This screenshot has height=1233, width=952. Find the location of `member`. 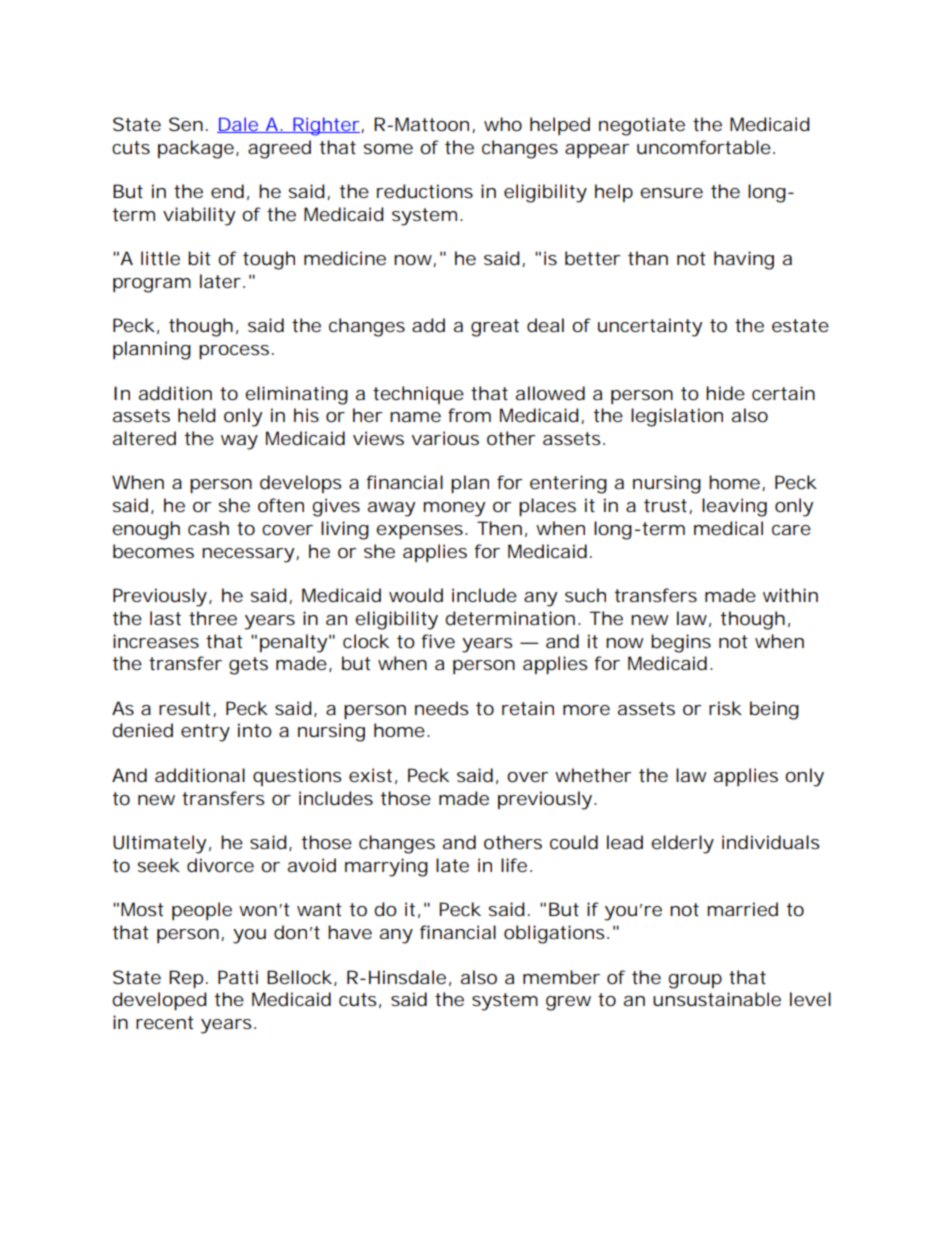

member is located at coordinates (561, 977).
